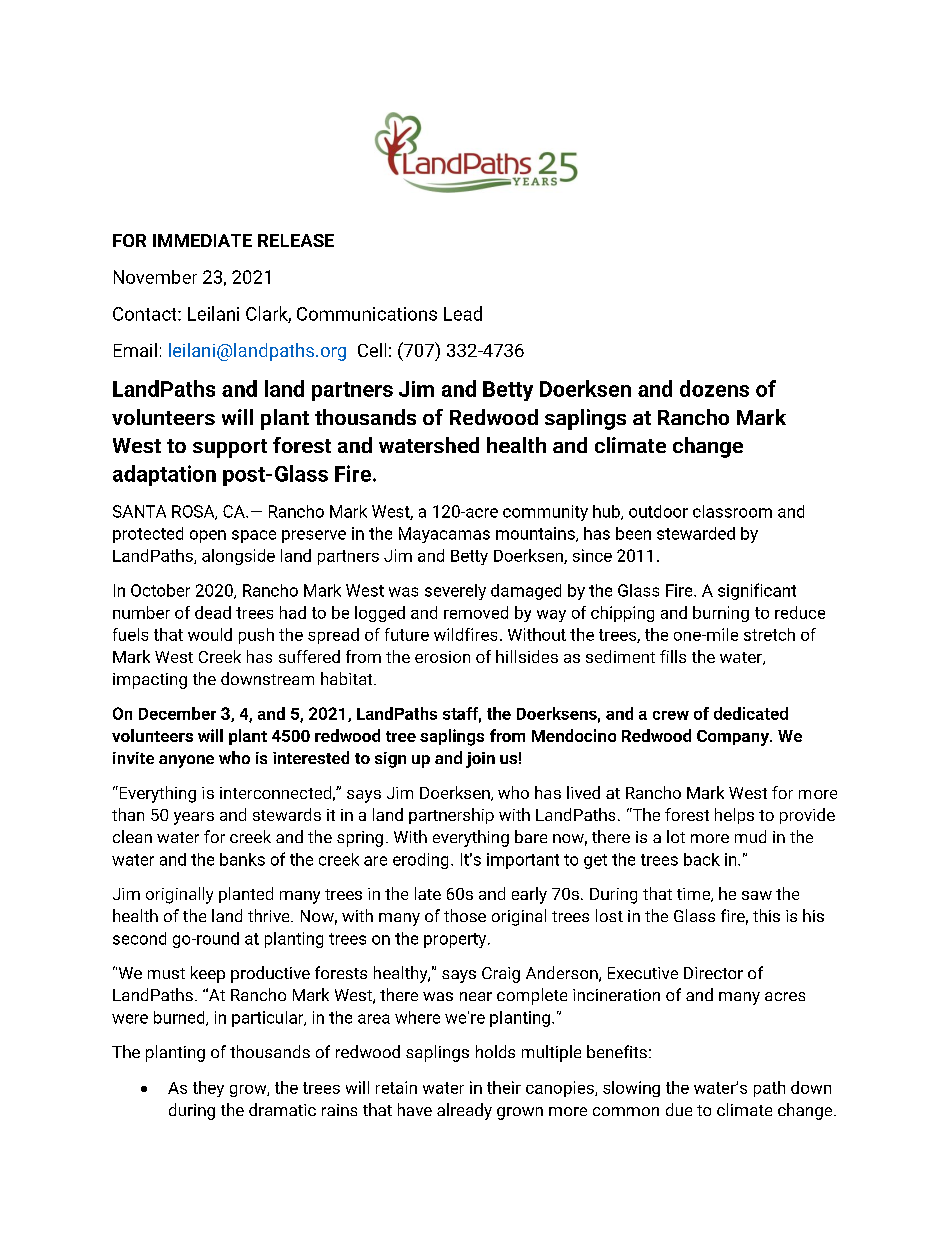 This page has width=952, height=1233. What do you see at coordinates (679, 1109) in the page?
I see `due` at bounding box center [679, 1109].
